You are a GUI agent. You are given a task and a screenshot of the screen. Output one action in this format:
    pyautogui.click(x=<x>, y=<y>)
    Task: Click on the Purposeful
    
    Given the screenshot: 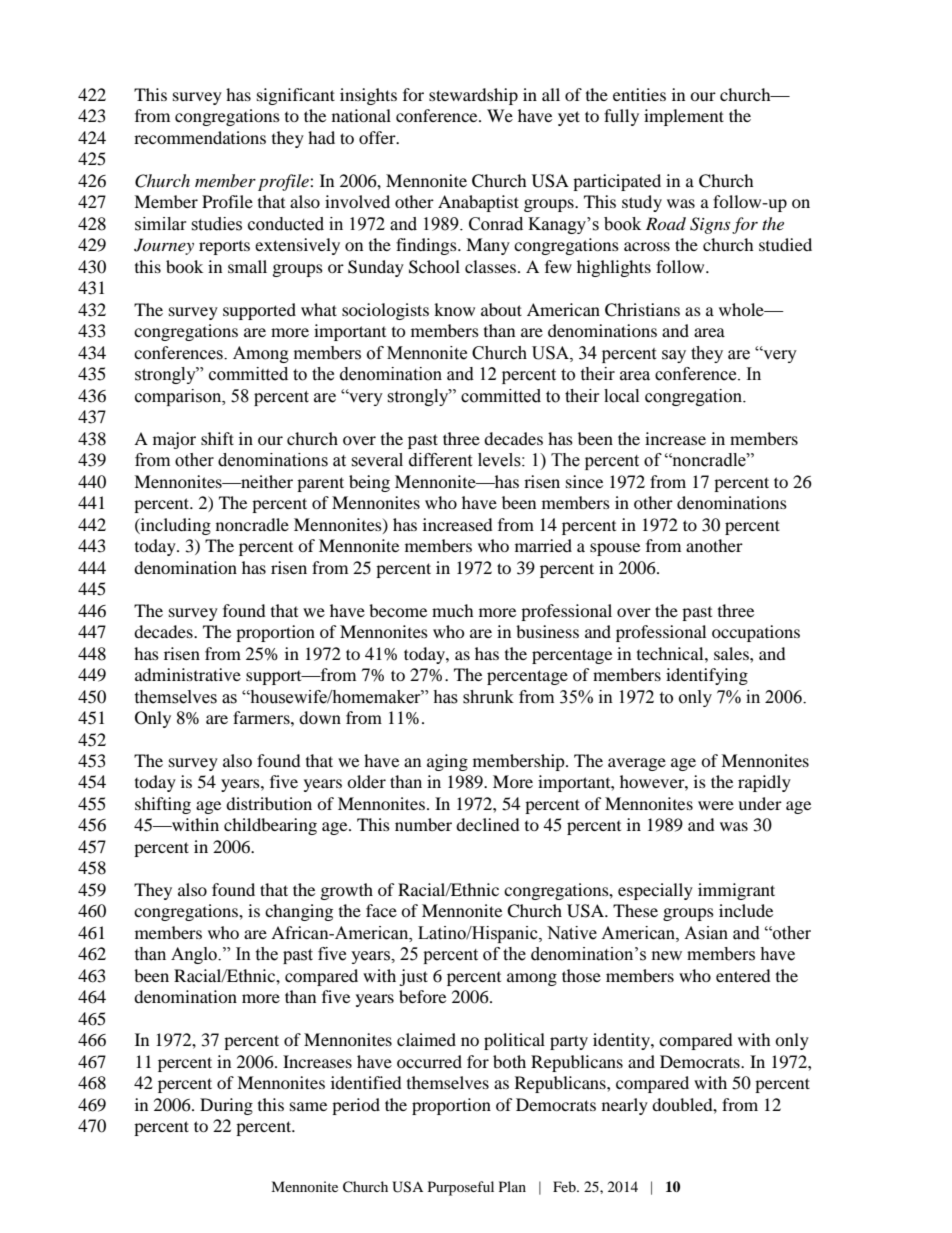 What is the action you would take?
    pyautogui.click(x=461, y=1188)
